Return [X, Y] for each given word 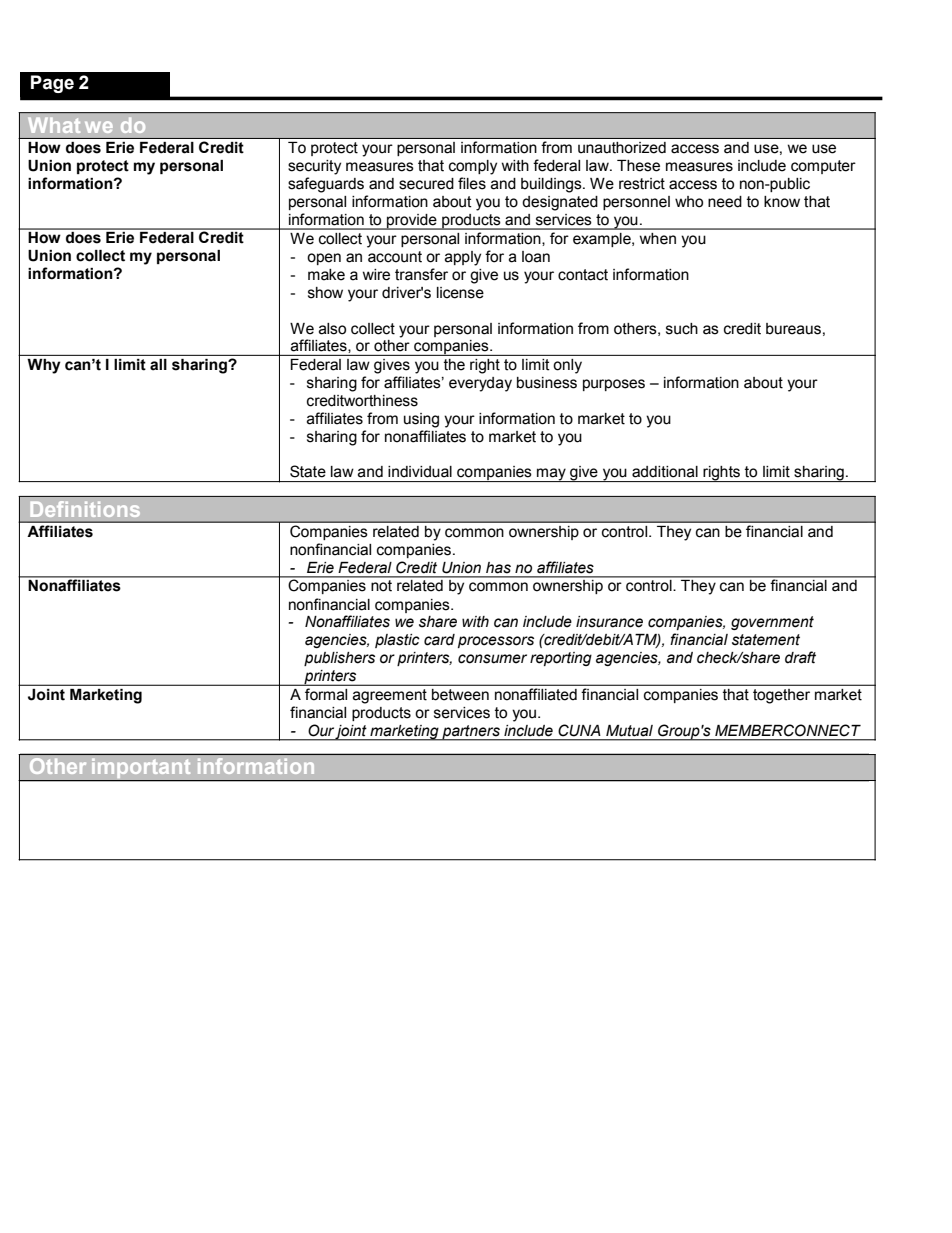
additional [665, 472]
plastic [397, 641]
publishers [339, 659]
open [324, 259]
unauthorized [622, 147]
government [772, 623]
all [158, 364]
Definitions [85, 509]
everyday [480, 384]
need [725, 202]
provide [412, 222]
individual [420, 472]
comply [473, 167]
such [682, 329]
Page [52, 84]
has [498, 568]
